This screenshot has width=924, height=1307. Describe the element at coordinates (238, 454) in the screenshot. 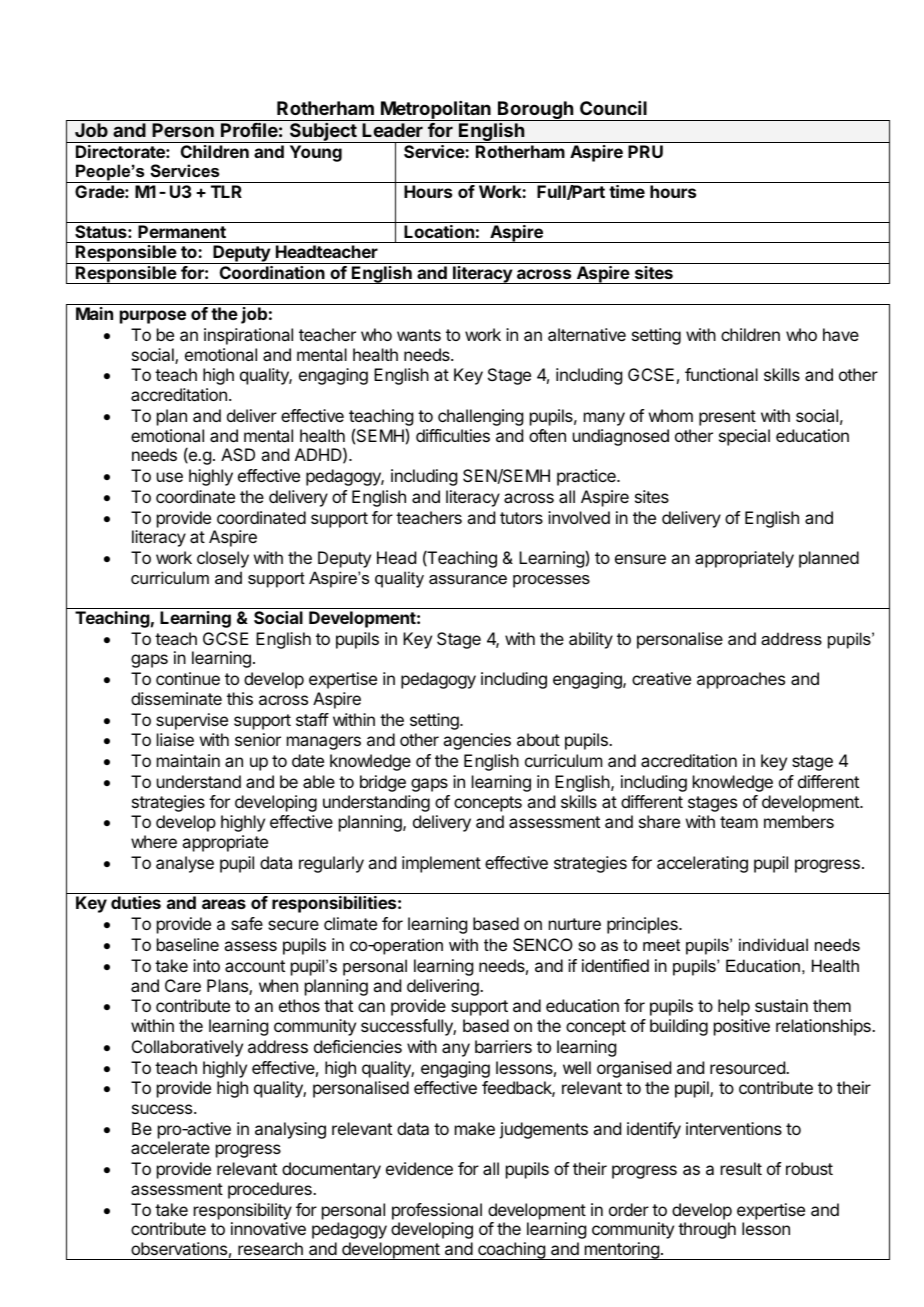

I see `ASD` at that location.
